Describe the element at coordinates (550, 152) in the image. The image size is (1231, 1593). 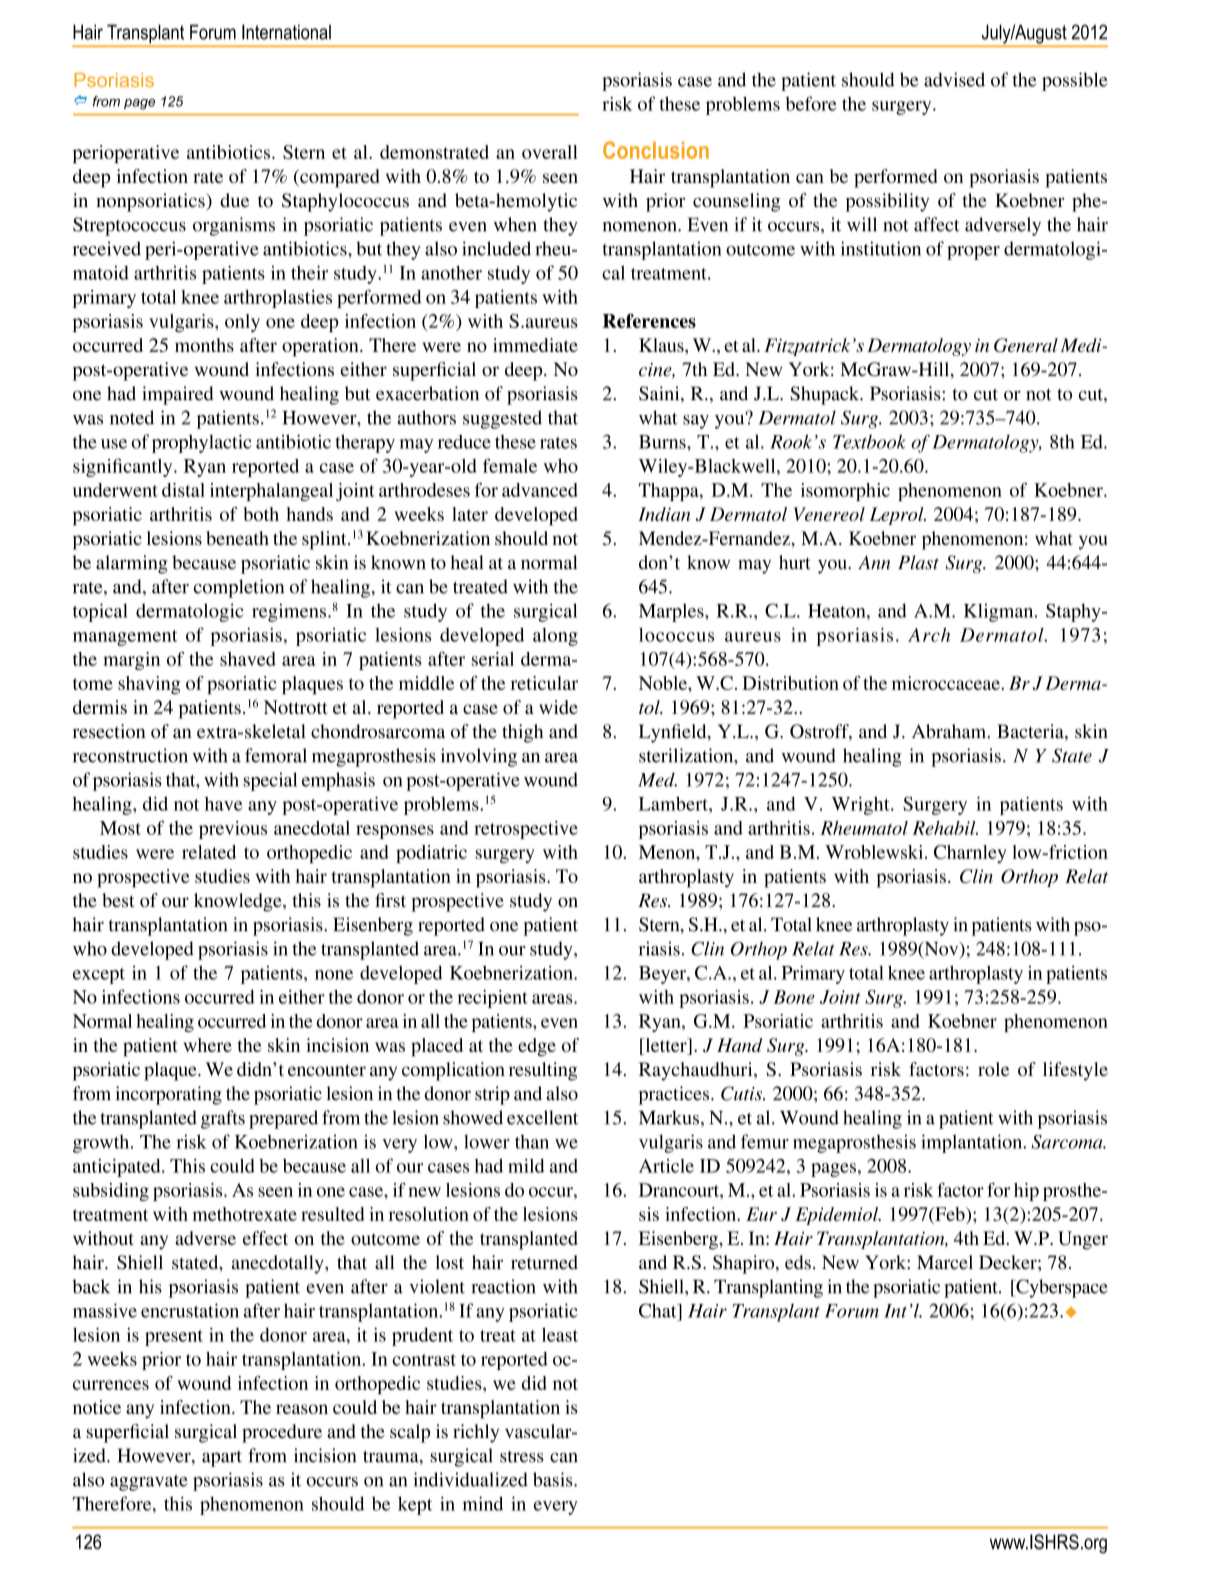
I see `overall` at that location.
